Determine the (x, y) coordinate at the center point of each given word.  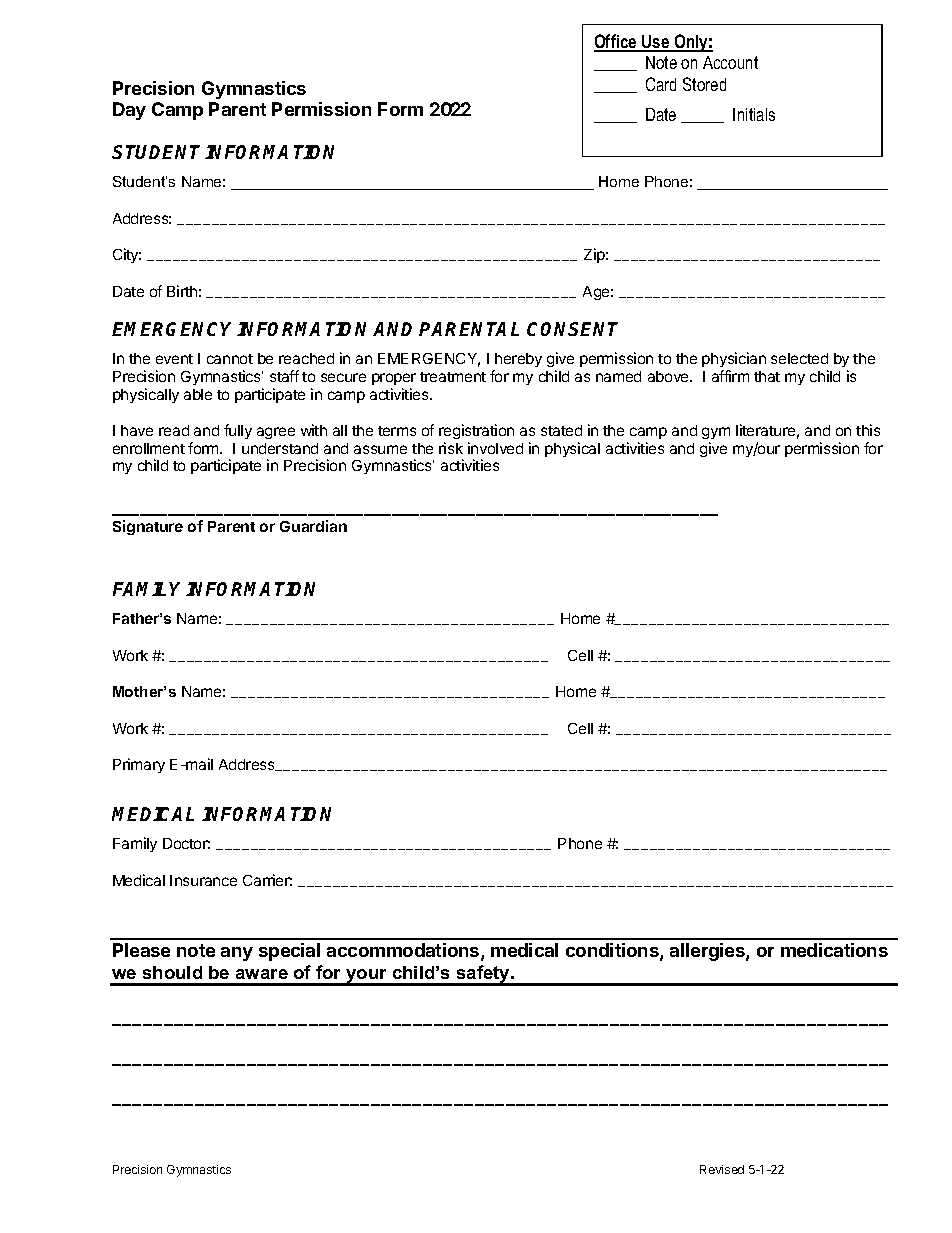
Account (730, 62)
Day (129, 111)
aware (262, 974)
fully (238, 431)
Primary (139, 765)
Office (616, 42)
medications (834, 950)
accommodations (404, 951)
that (767, 376)
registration (476, 431)
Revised (722, 1169)
